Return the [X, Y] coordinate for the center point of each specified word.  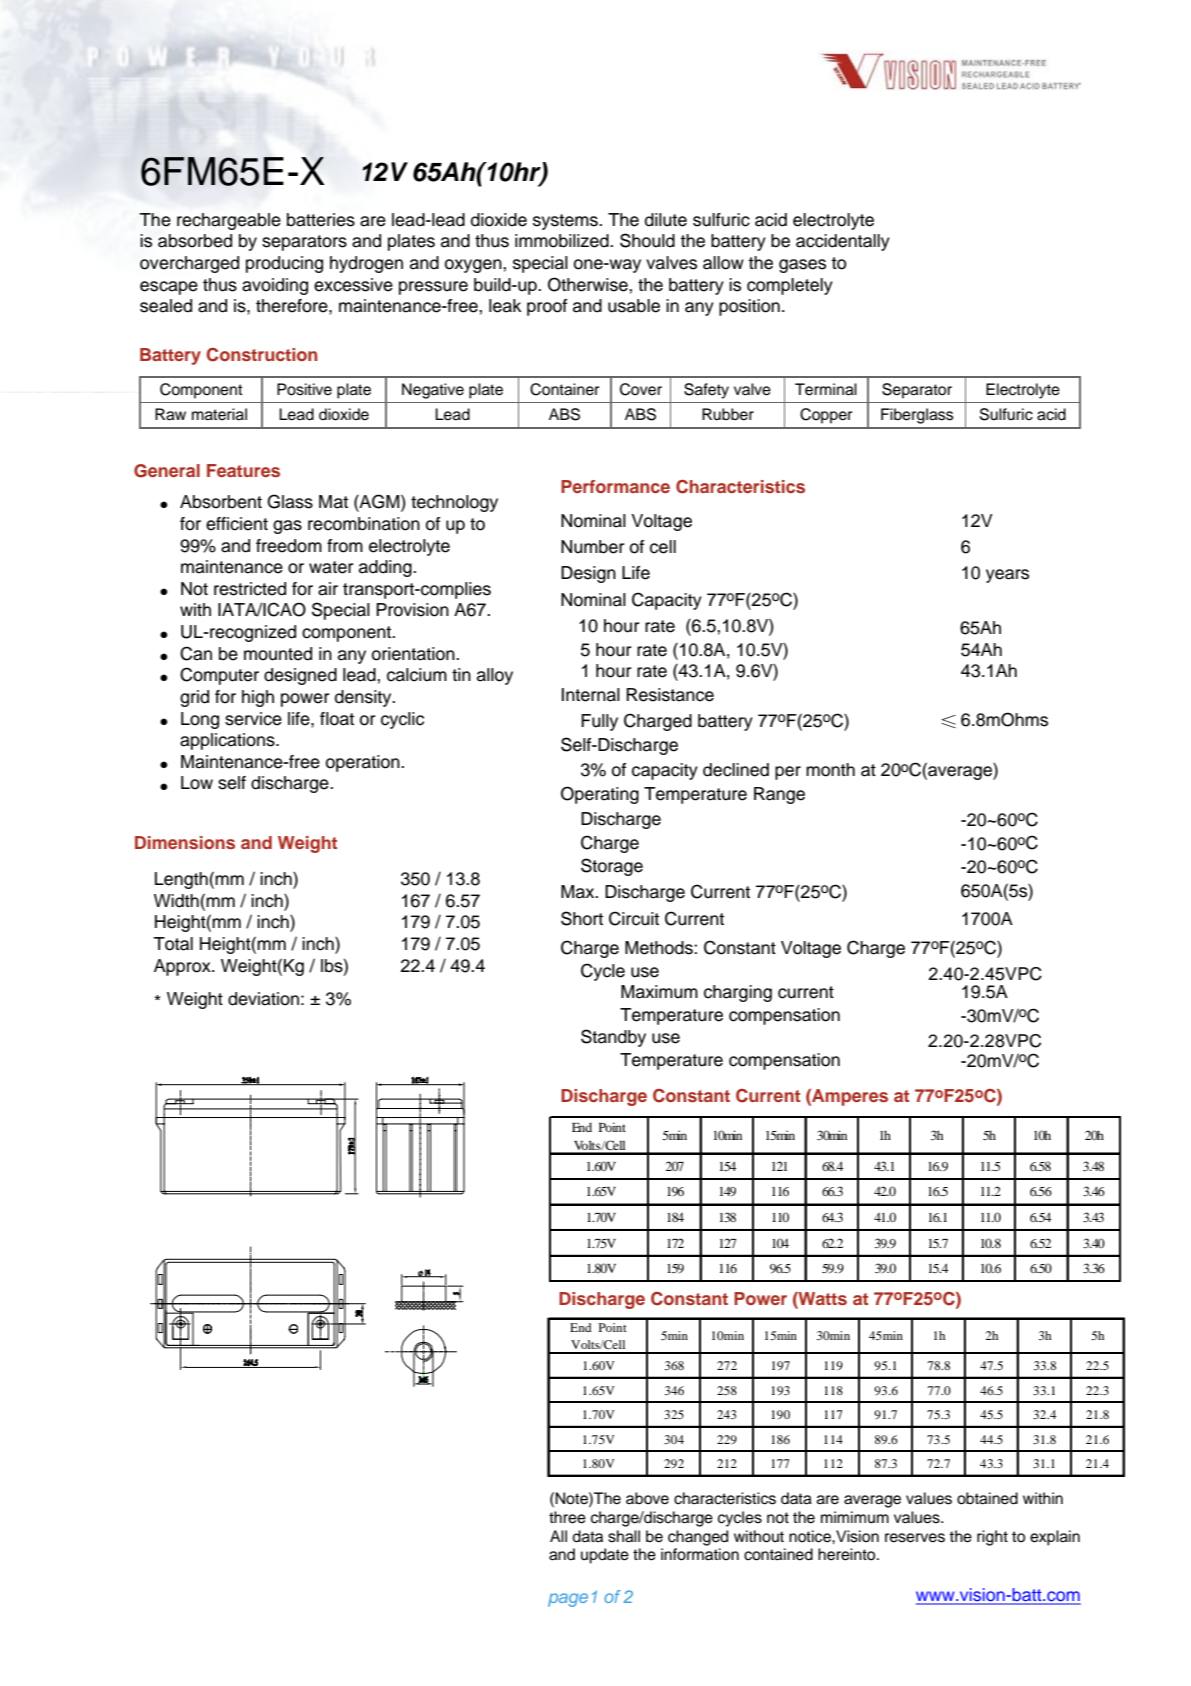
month [830, 770]
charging [738, 993]
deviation [263, 999]
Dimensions [185, 842]
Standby [613, 1038]
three [567, 1517]
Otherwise [589, 284]
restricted [250, 589]
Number [592, 547]
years [1007, 576]
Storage [612, 867]
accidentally [843, 242]
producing [284, 264]
